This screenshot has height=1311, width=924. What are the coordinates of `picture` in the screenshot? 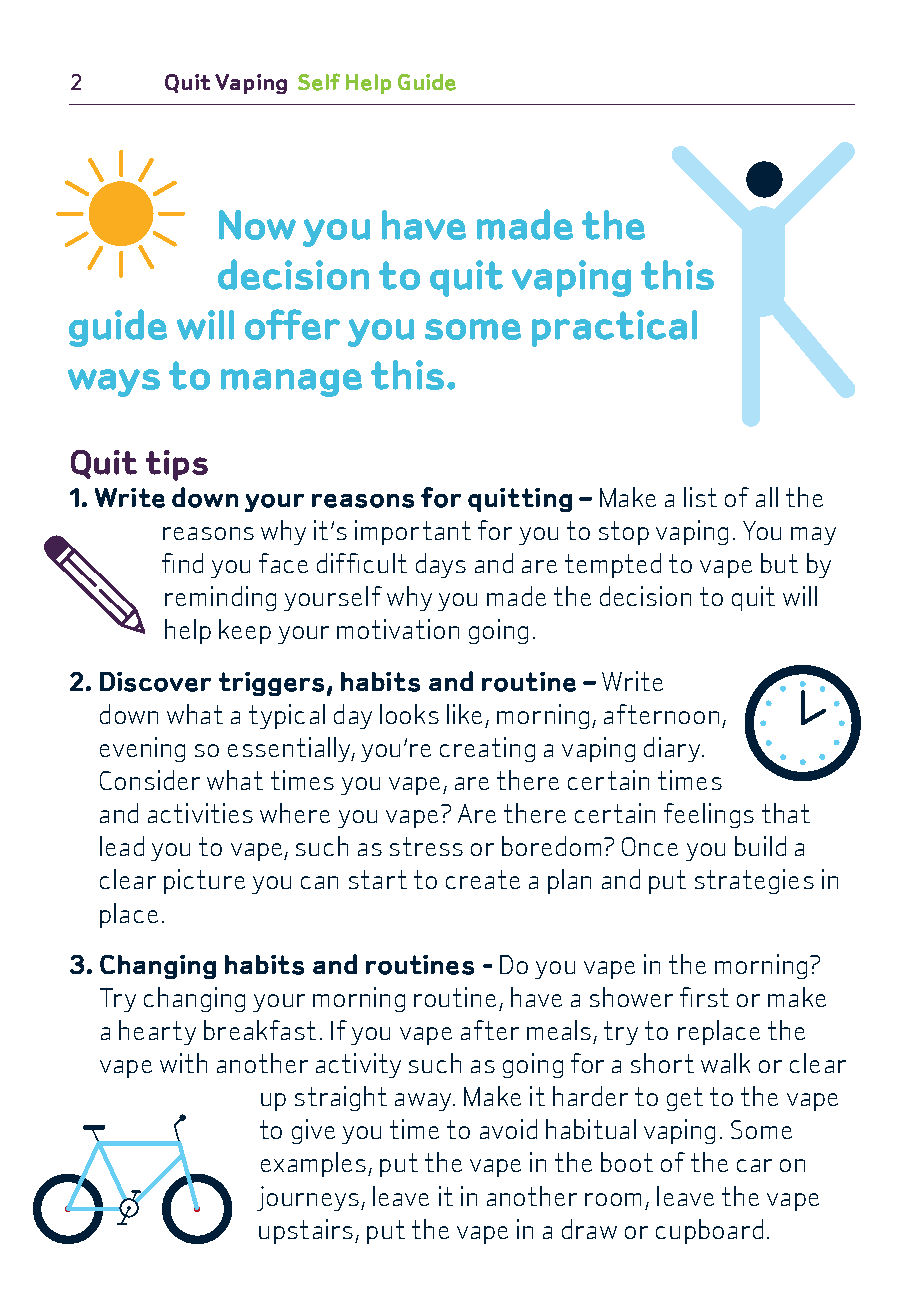 It's located at (204, 881).
